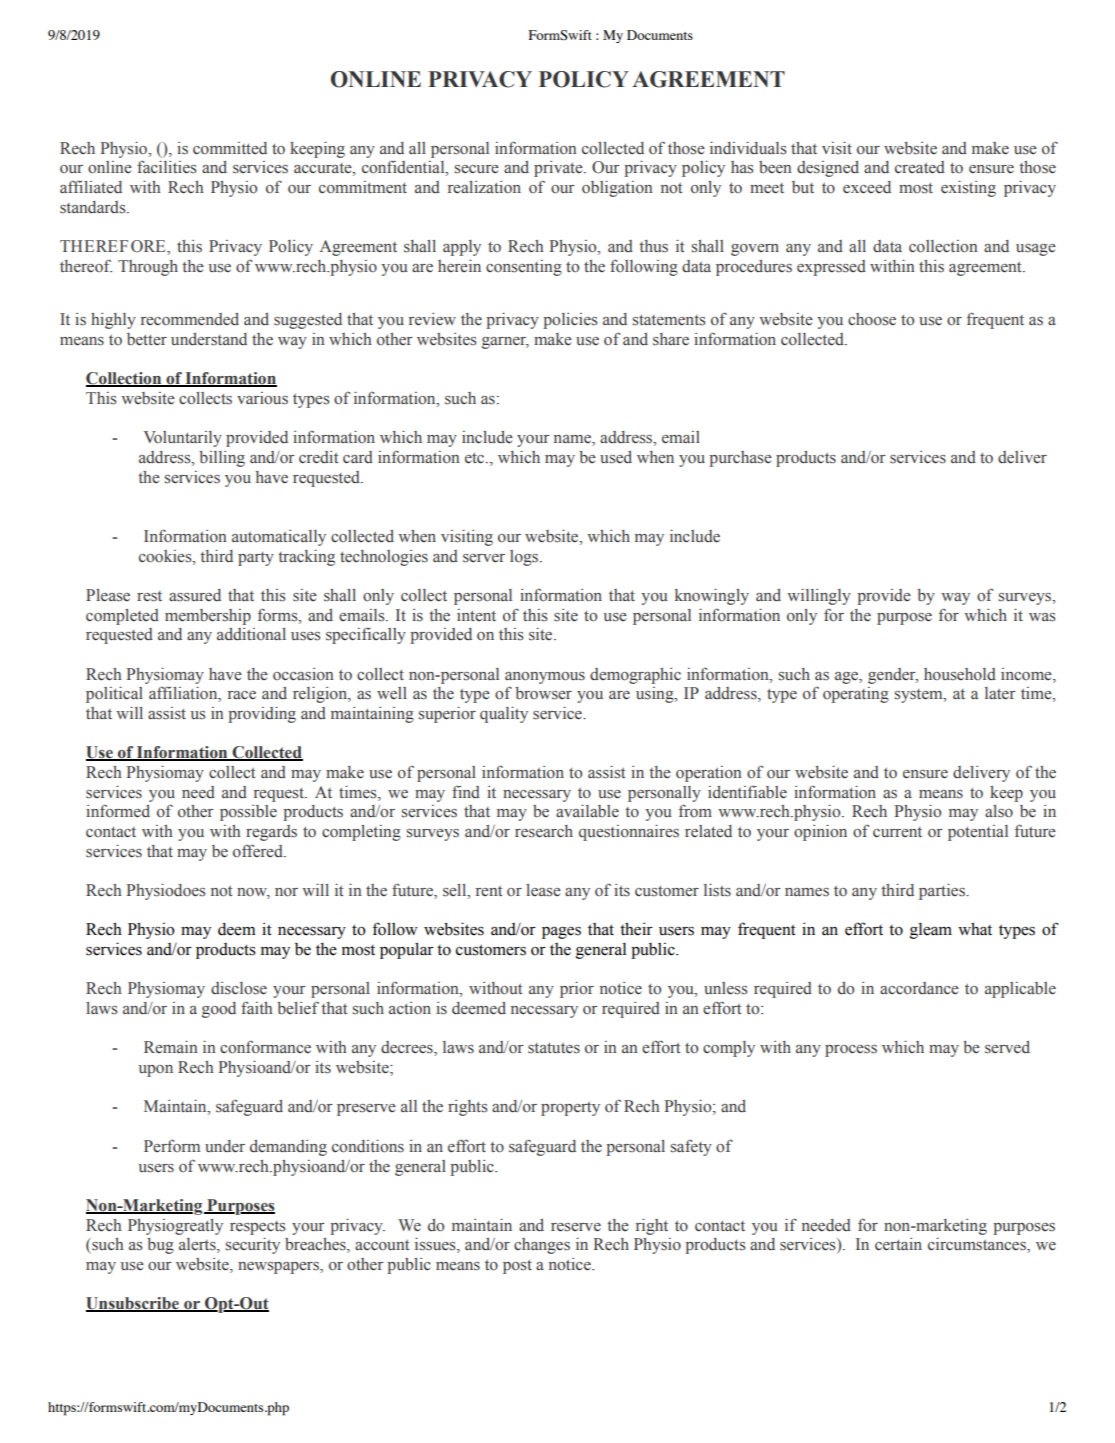 The image size is (1115, 1443). I want to click on changes, so click(542, 1246).
